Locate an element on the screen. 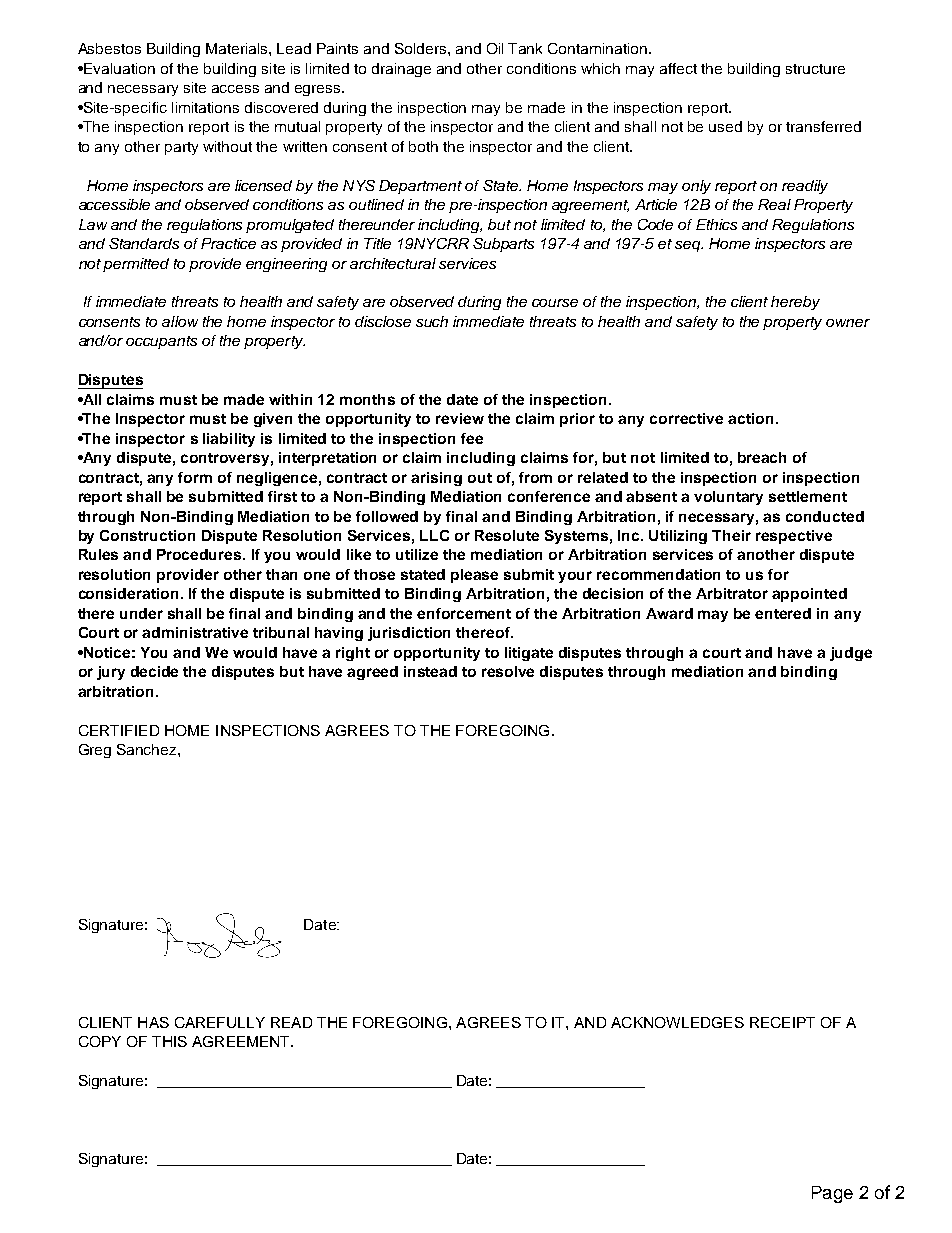  limitations is located at coordinates (205, 107).
